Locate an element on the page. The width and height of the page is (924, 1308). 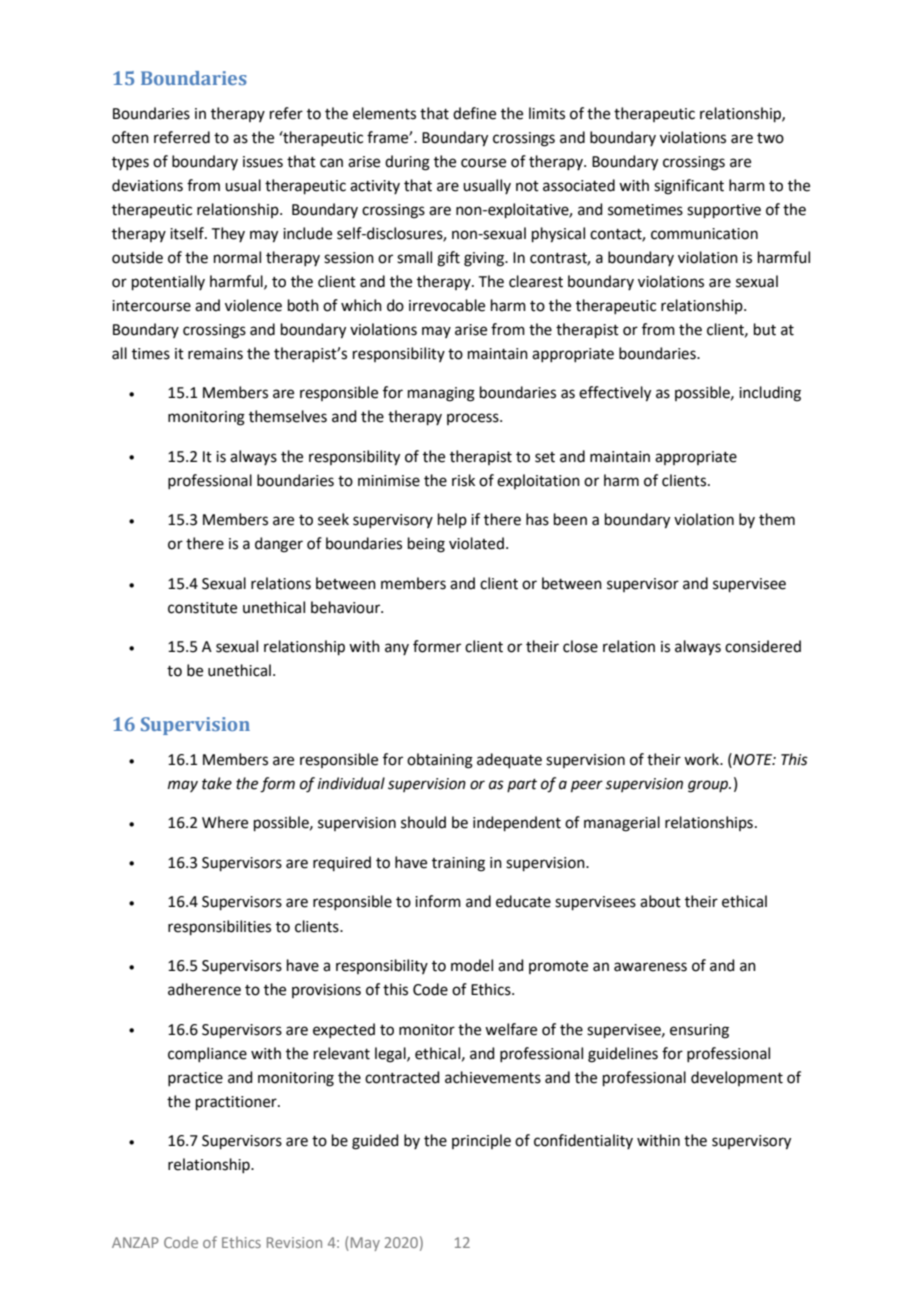
model is located at coordinates (472, 965).
